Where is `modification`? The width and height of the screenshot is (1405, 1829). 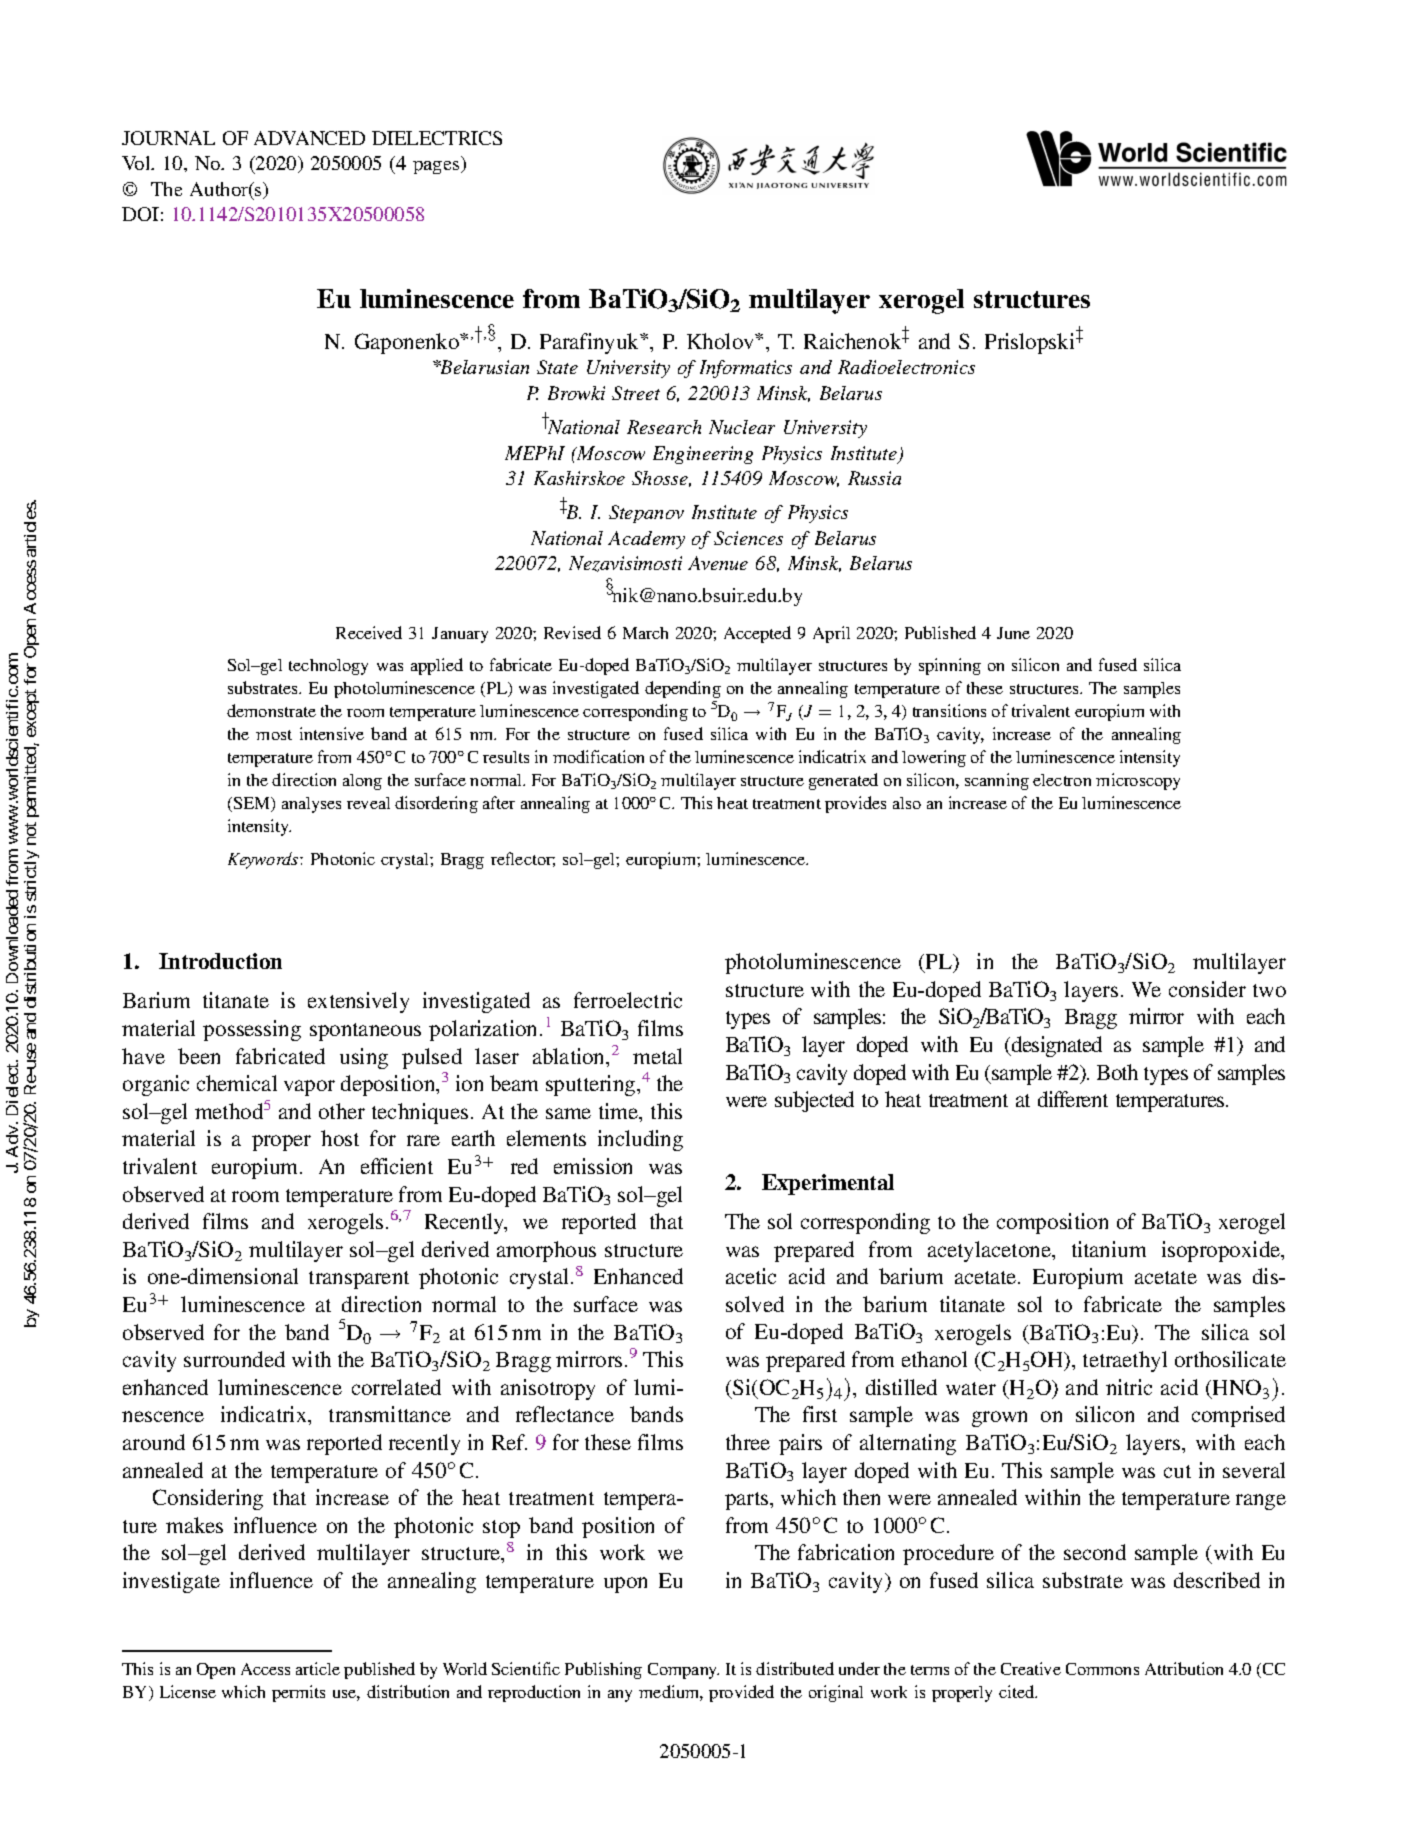 modification is located at coordinates (598, 756).
